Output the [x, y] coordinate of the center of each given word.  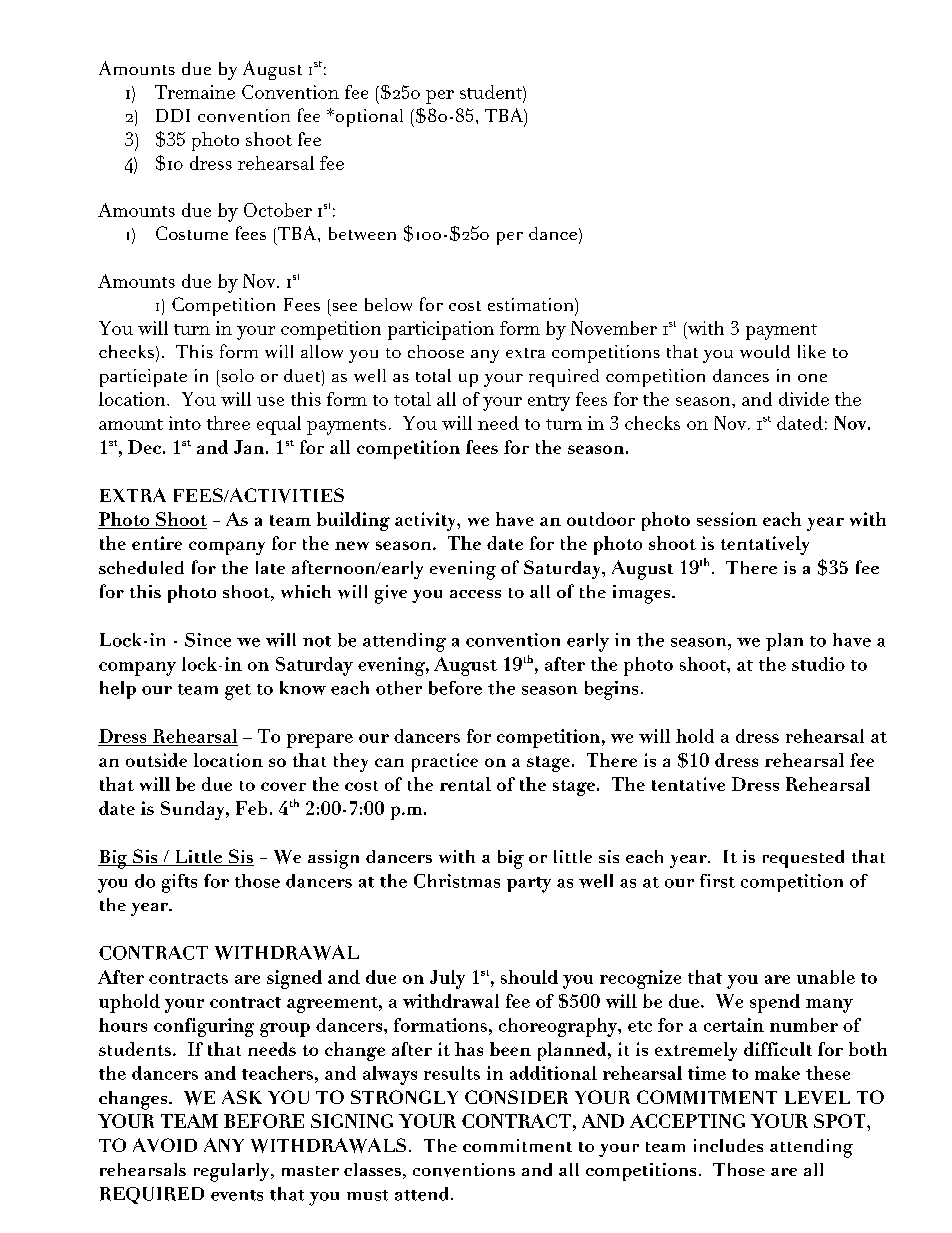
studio [818, 664]
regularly [233, 1172]
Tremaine [195, 92]
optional [368, 118]
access [475, 594]
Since [208, 640]
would [765, 351]
